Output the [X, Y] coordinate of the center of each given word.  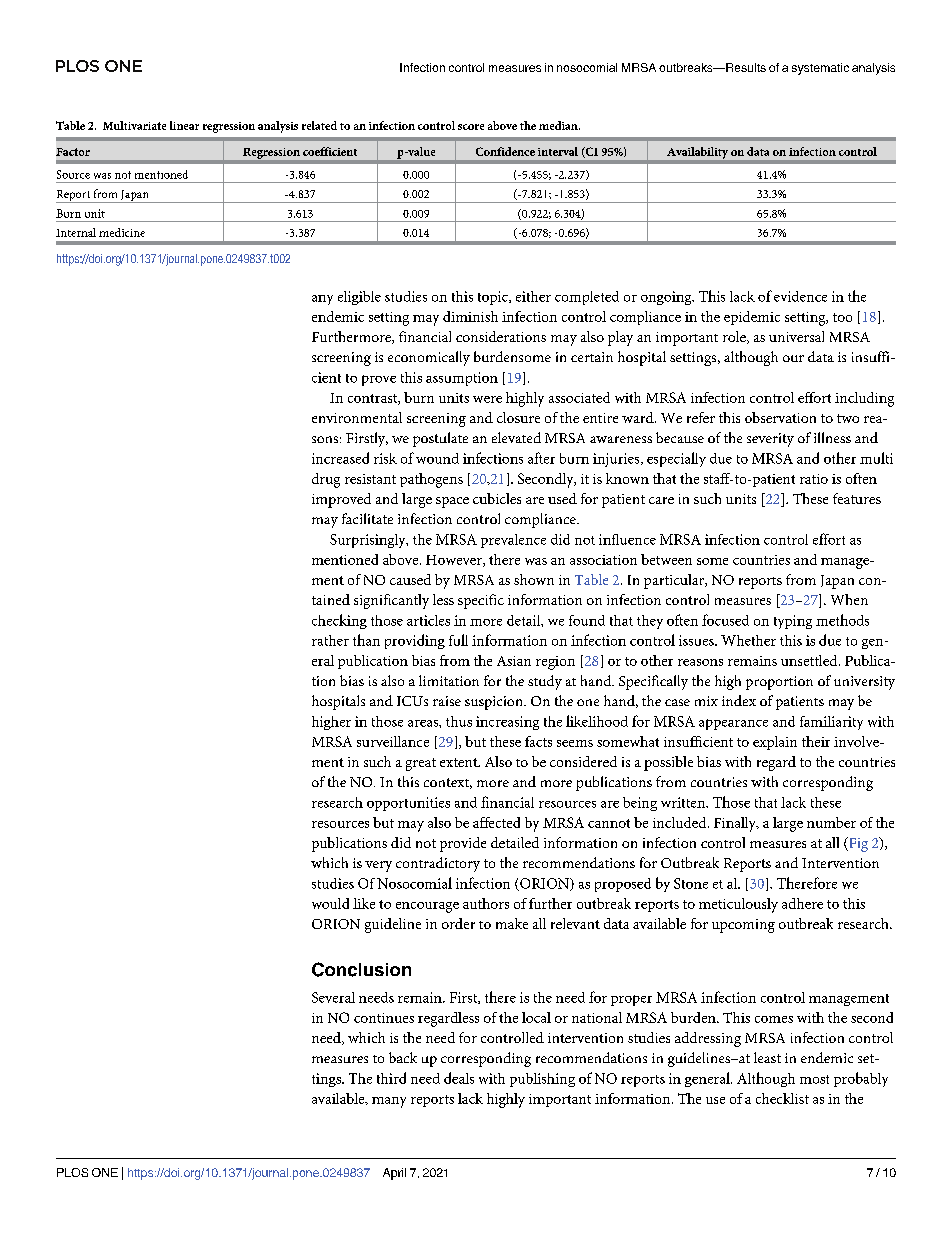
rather [330, 640]
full [458, 640]
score [471, 127]
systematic [820, 69]
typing [793, 622]
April [394, 1174]
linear [184, 125]
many [389, 1102]
